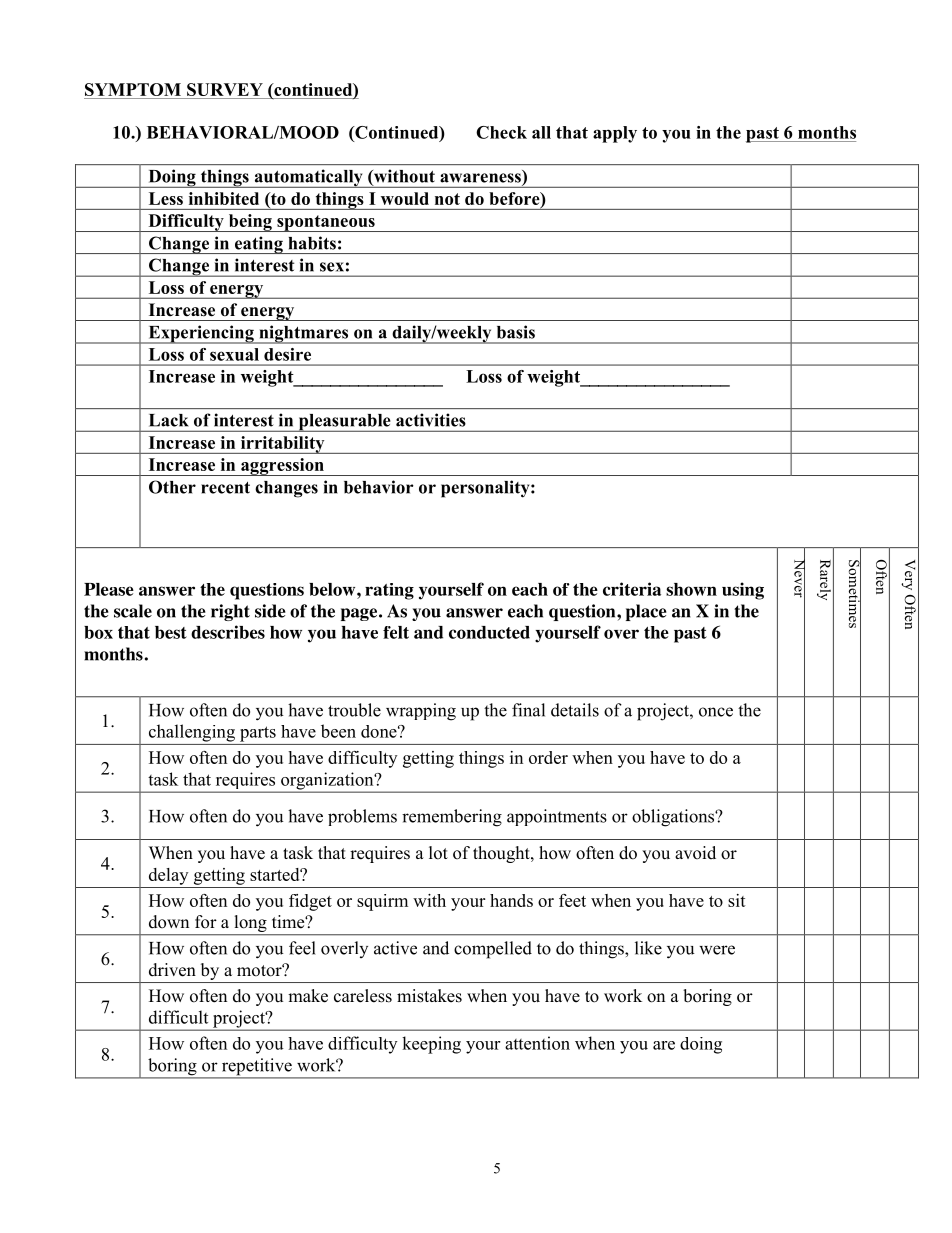  Describe the element at coordinates (133, 89) in the page. I see `SYMPTOM` at that location.
